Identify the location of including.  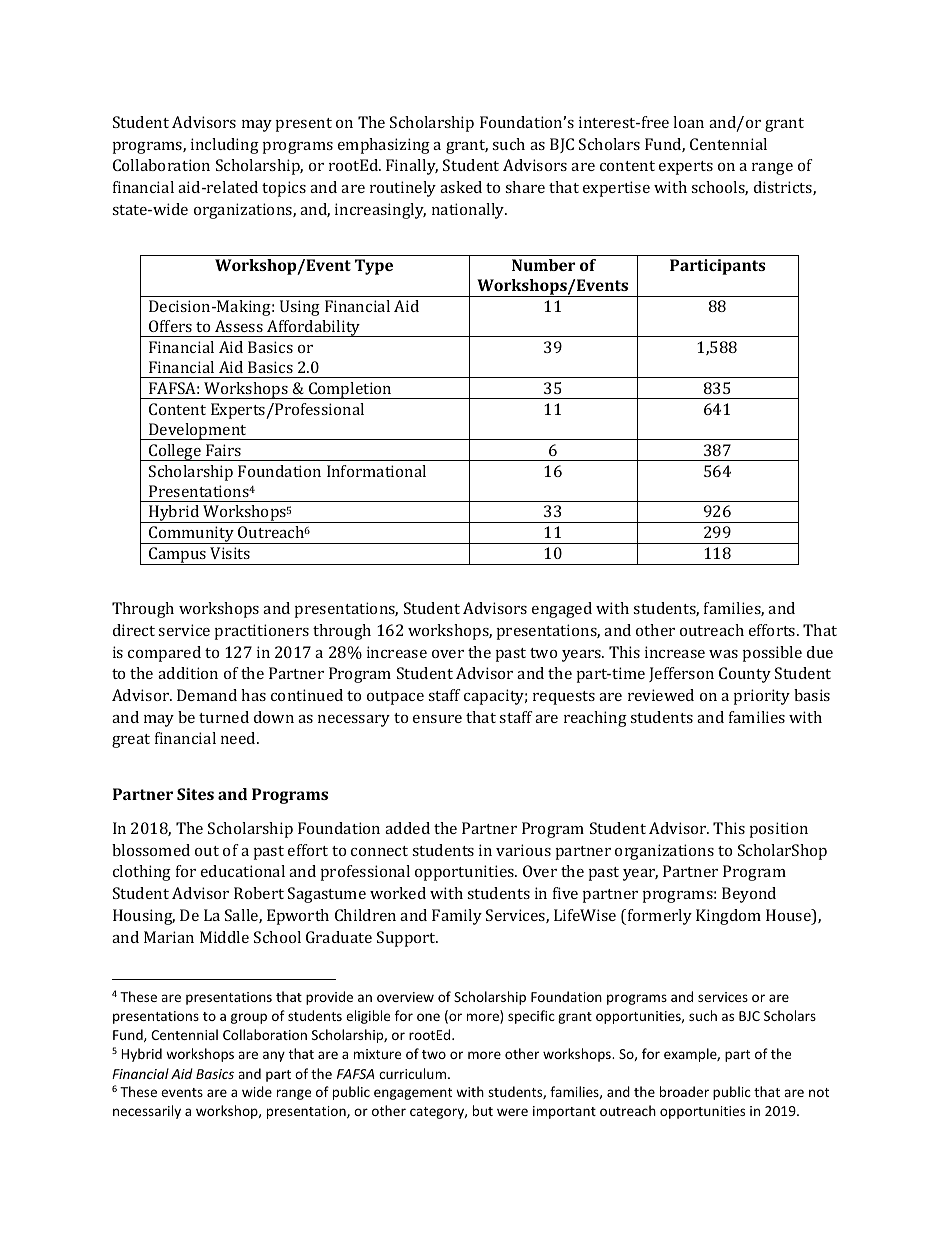
(225, 146).
